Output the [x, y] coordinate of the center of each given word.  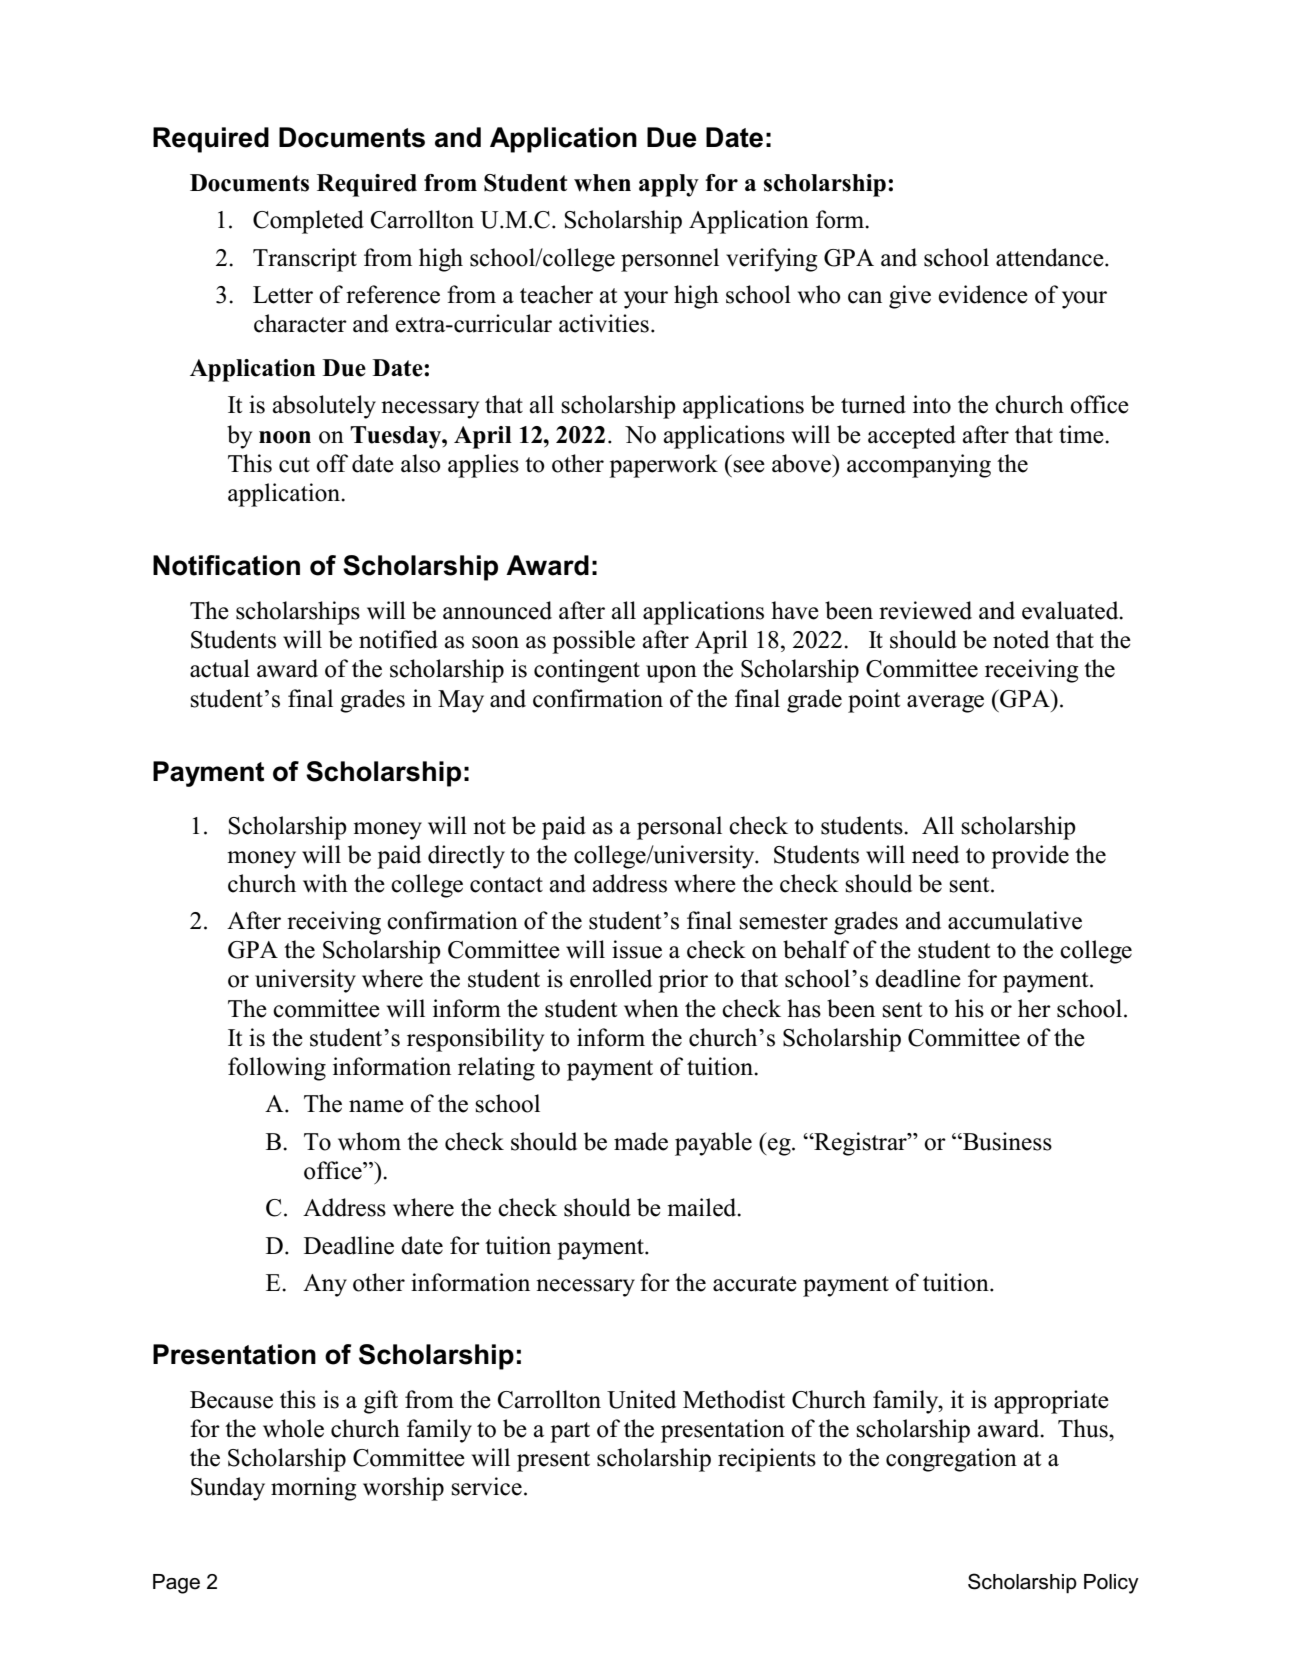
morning [314, 1489]
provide [1030, 857]
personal [679, 828]
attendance [1051, 257]
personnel [670, 260]
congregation [951, 1460]
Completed [308, 222]
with [325, 883]
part [570, 1432]
